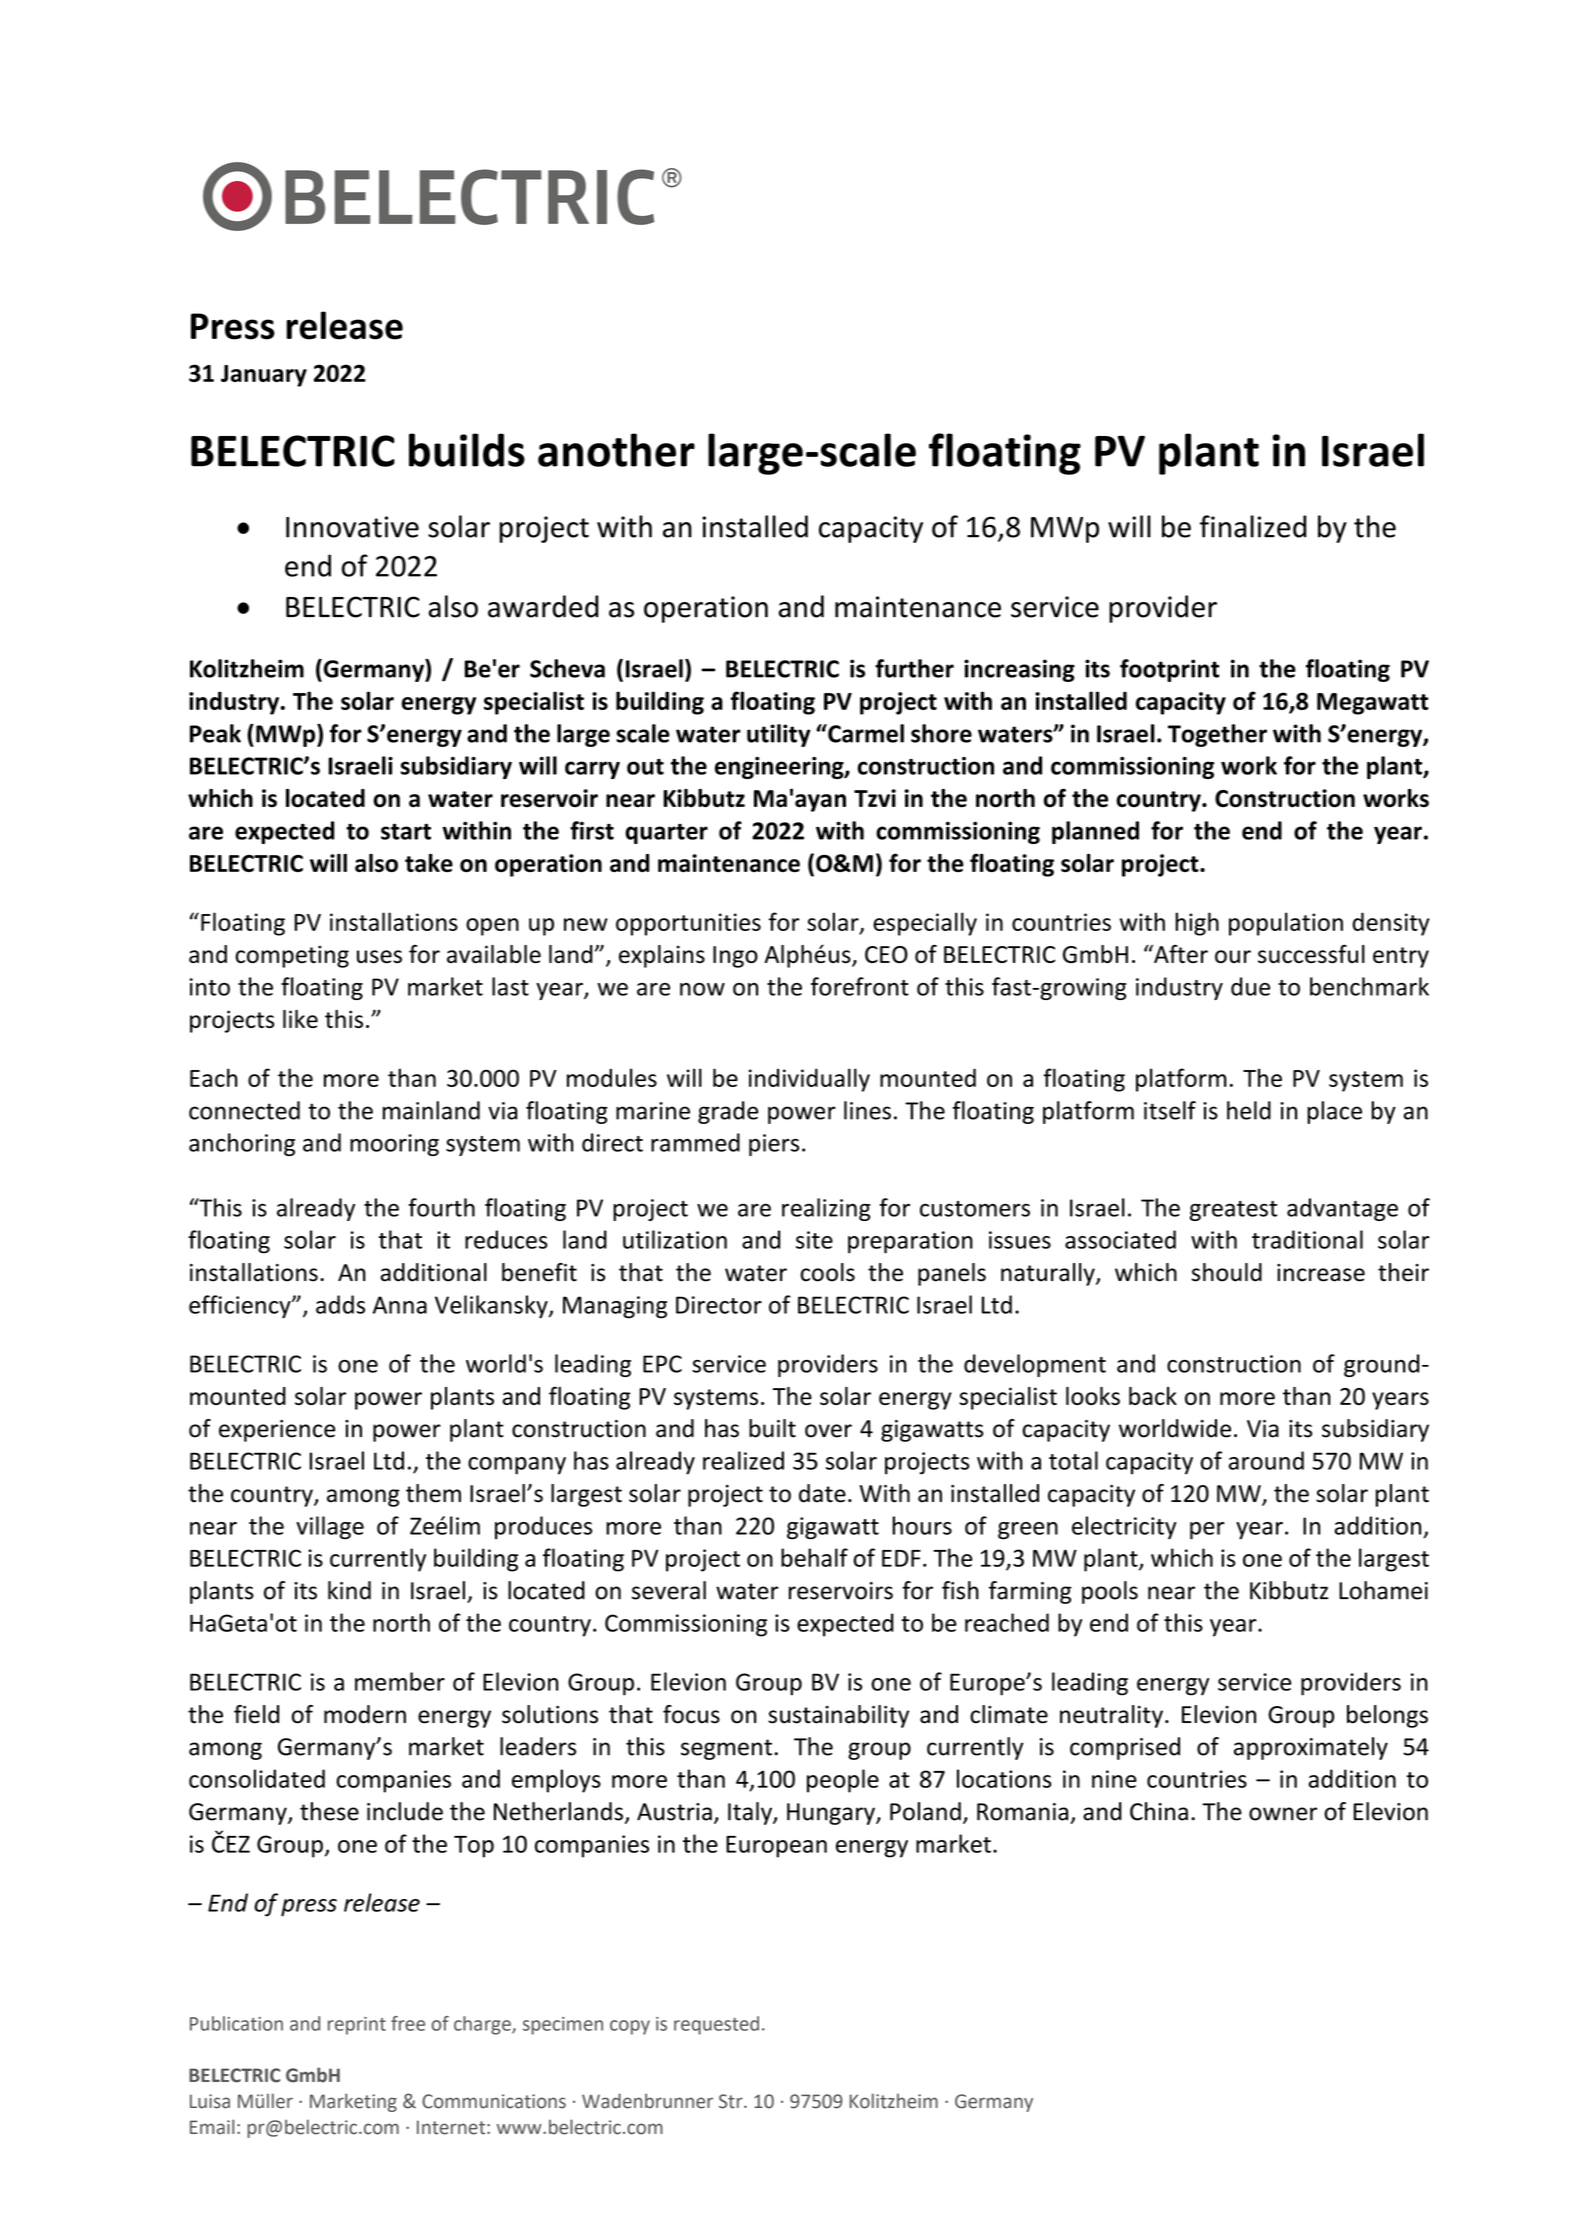  What do you see at coordinates (1253, 526) in the screenshot?
I see `finalized` at bounding box center [1253, 526].
